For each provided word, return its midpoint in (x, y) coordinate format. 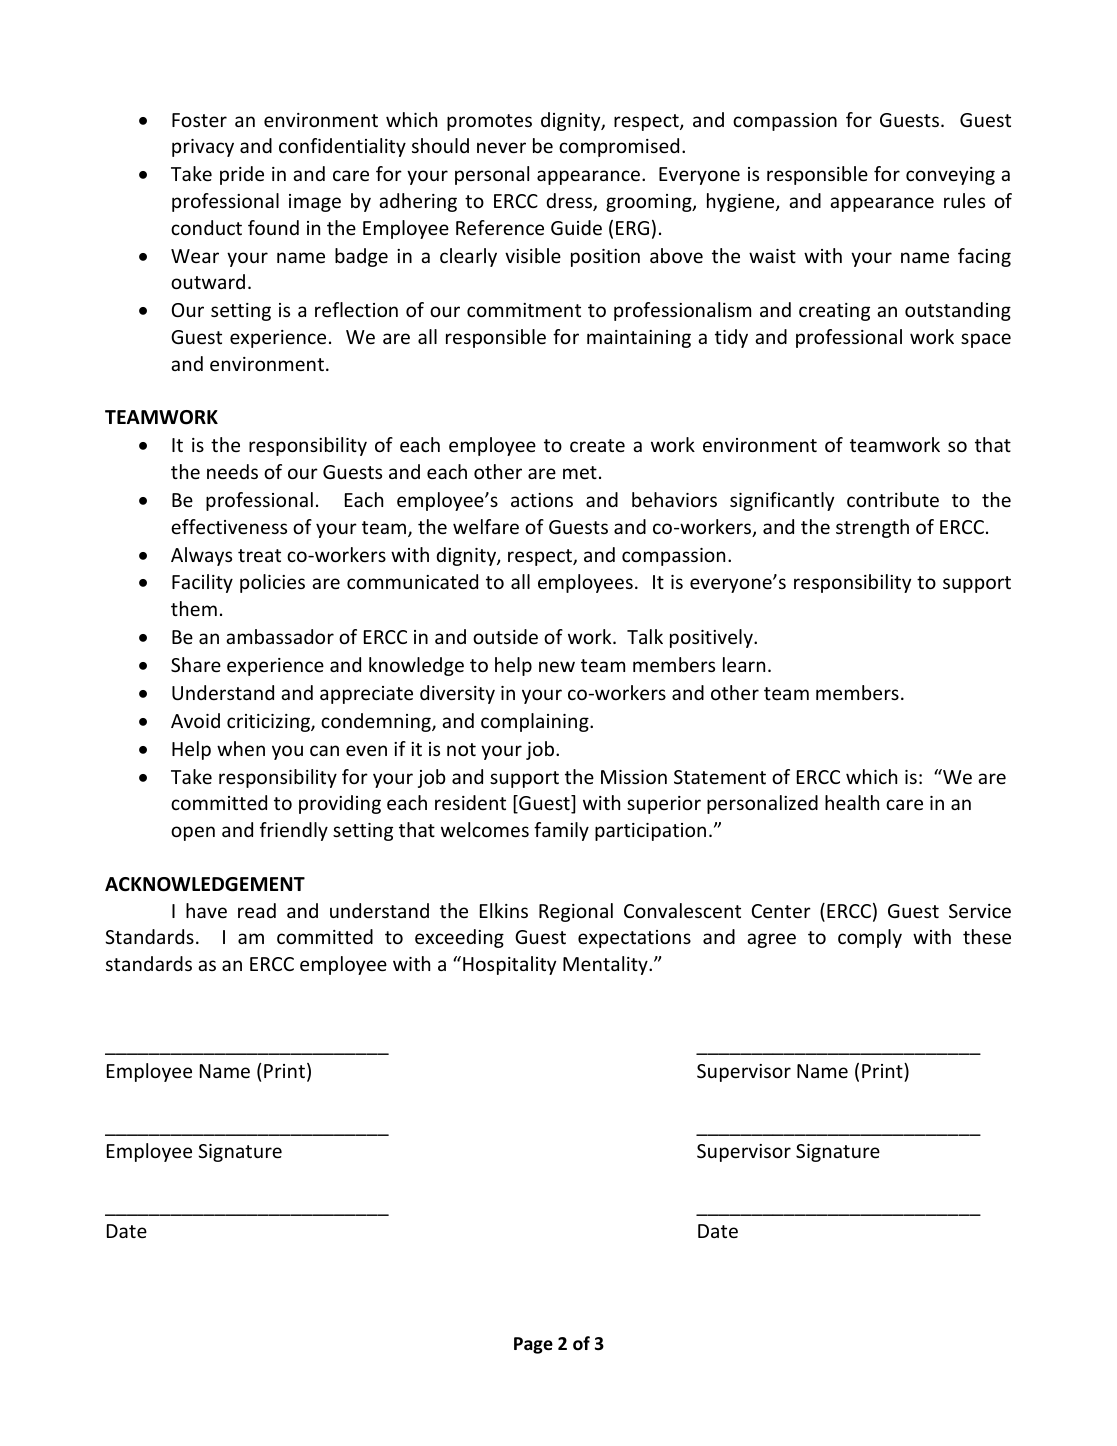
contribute (893, 499)
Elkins (504, 910)
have (206, 910)
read (257, 910)
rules (964, 200)
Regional (576, 912)
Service (980, 911)
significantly (782, 501)
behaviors (674, 499)
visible (533, 255)
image (315, 203)
